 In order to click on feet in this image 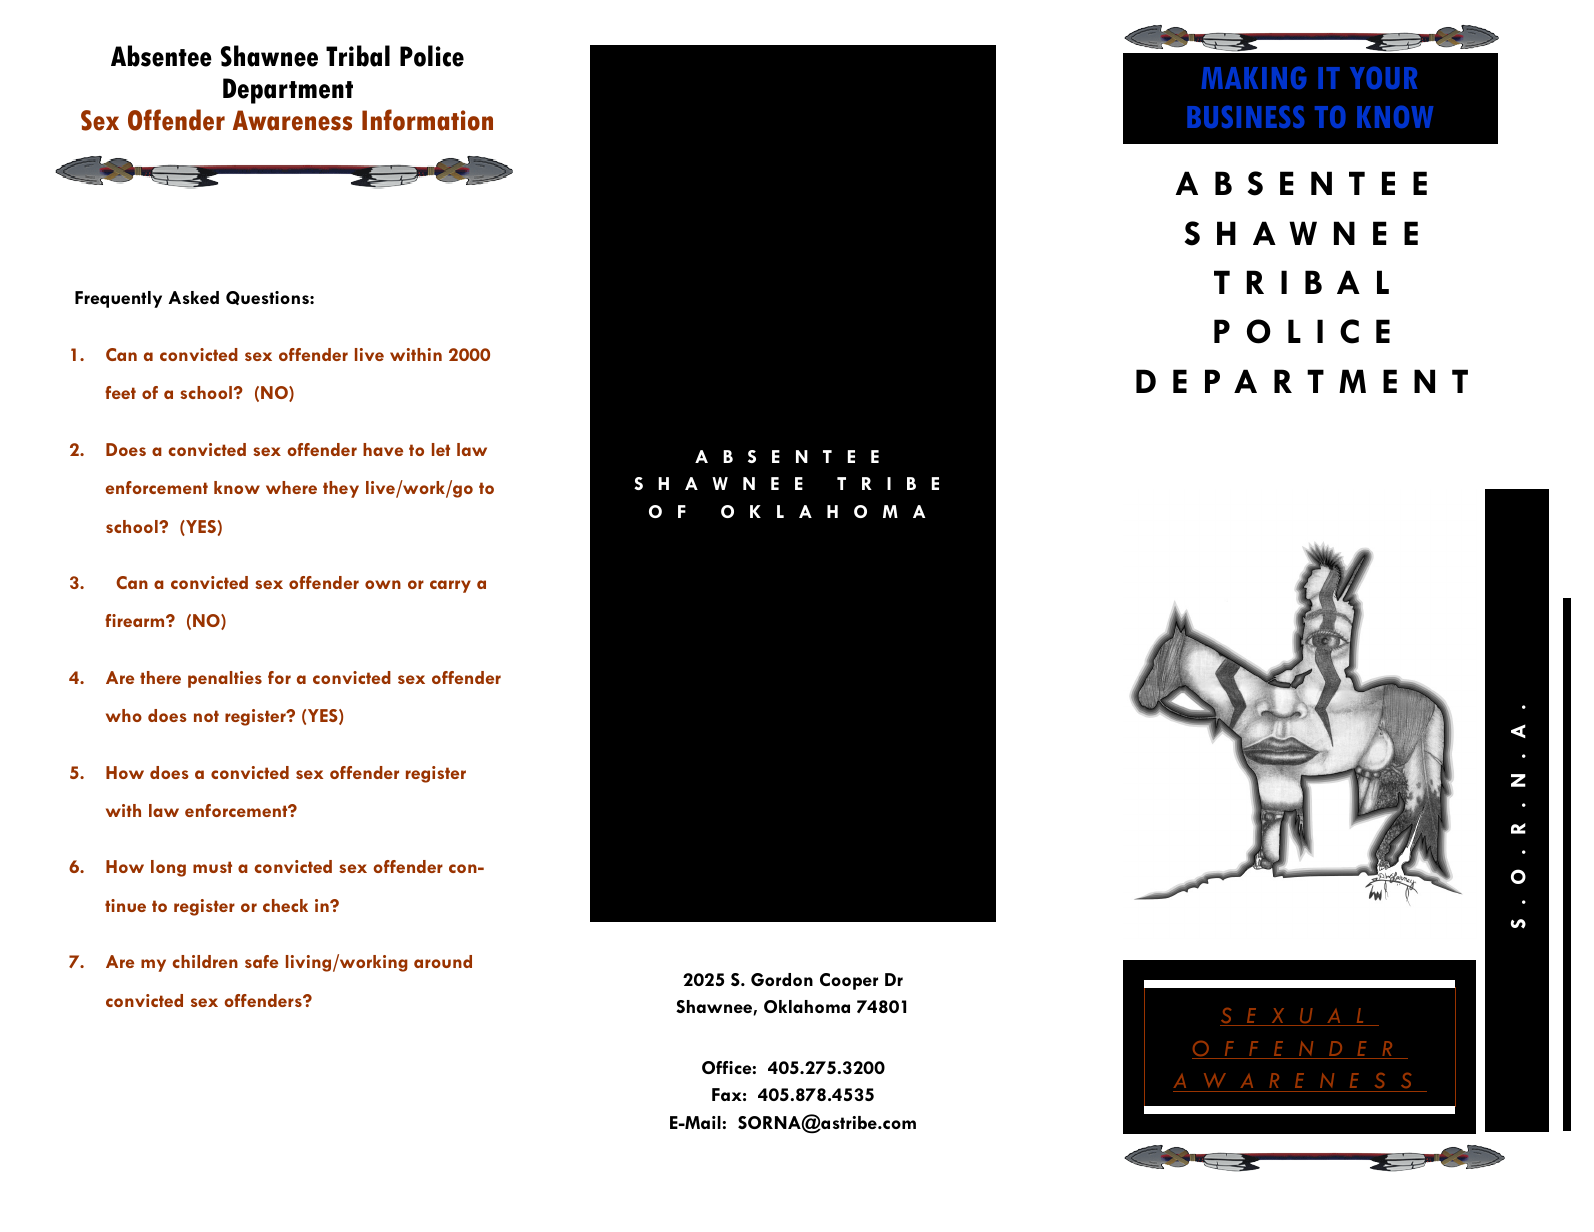, I will do `click(120, 392)`.
